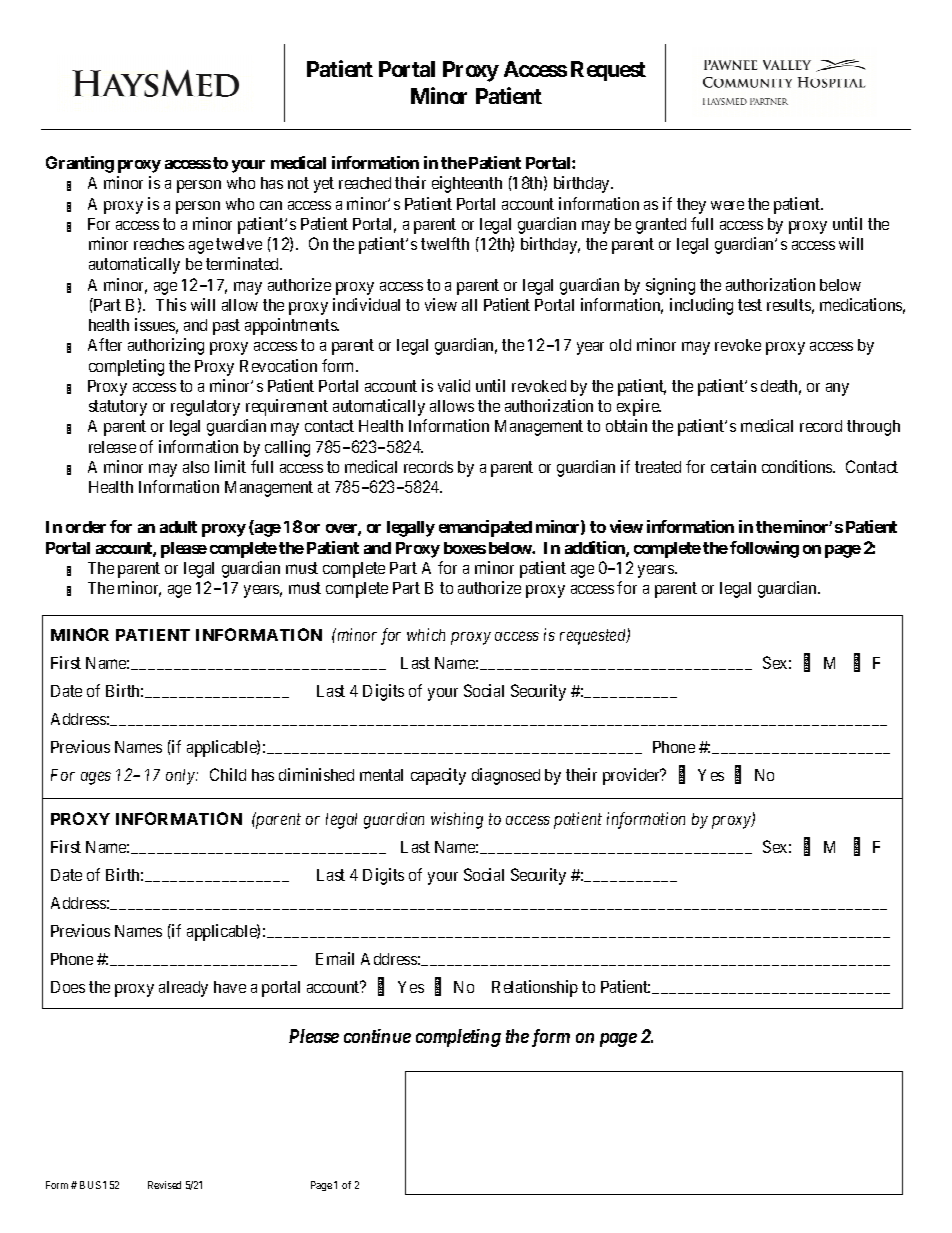  What do you see at coordinates (467, 184) in the page?
I see `eighteenth` at bounding box center [467, 184].
